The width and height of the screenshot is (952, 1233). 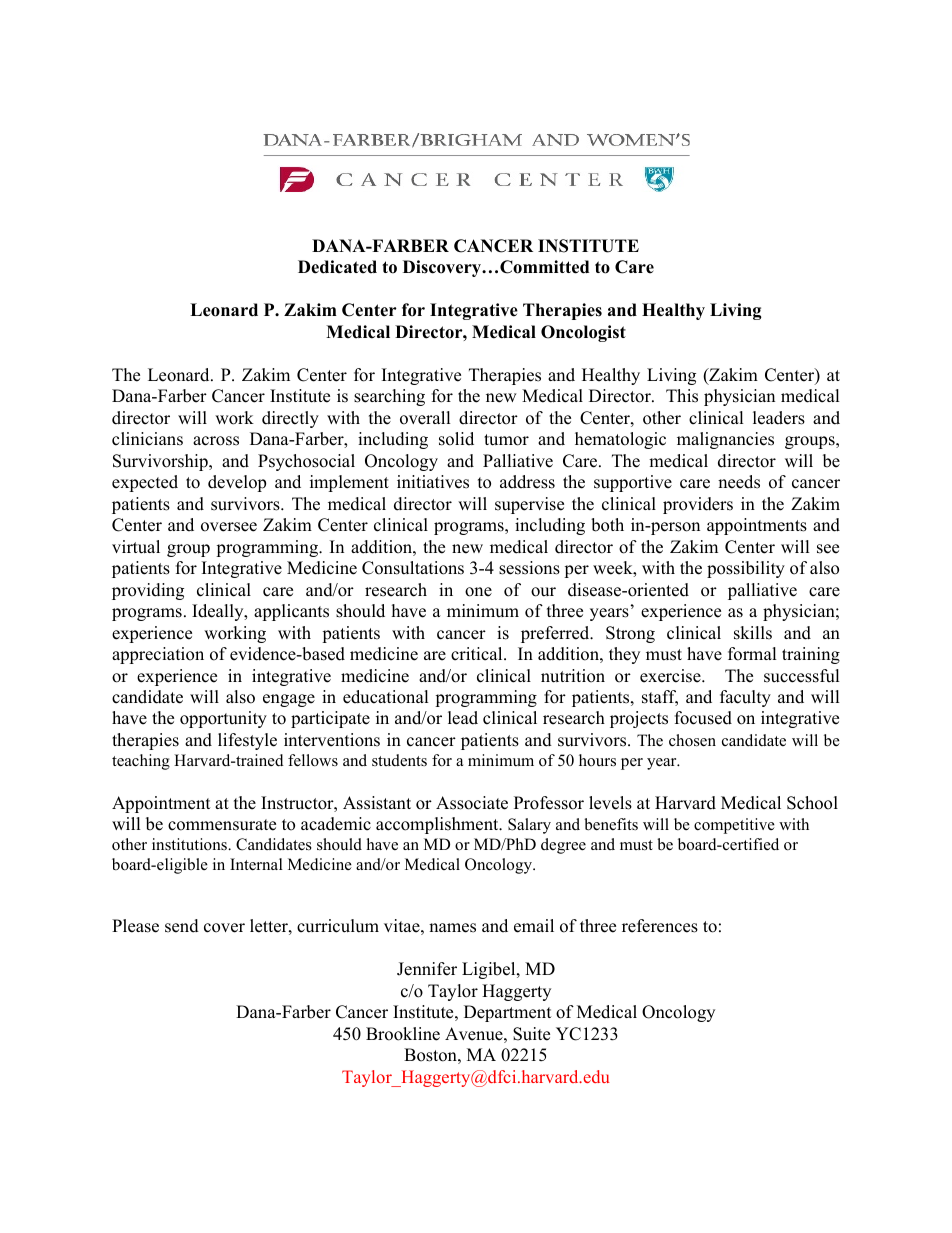 What do you see at coordinates (337, 267) in the screenshot?
I see `Dedicated` at bounding box center [337, 267].
